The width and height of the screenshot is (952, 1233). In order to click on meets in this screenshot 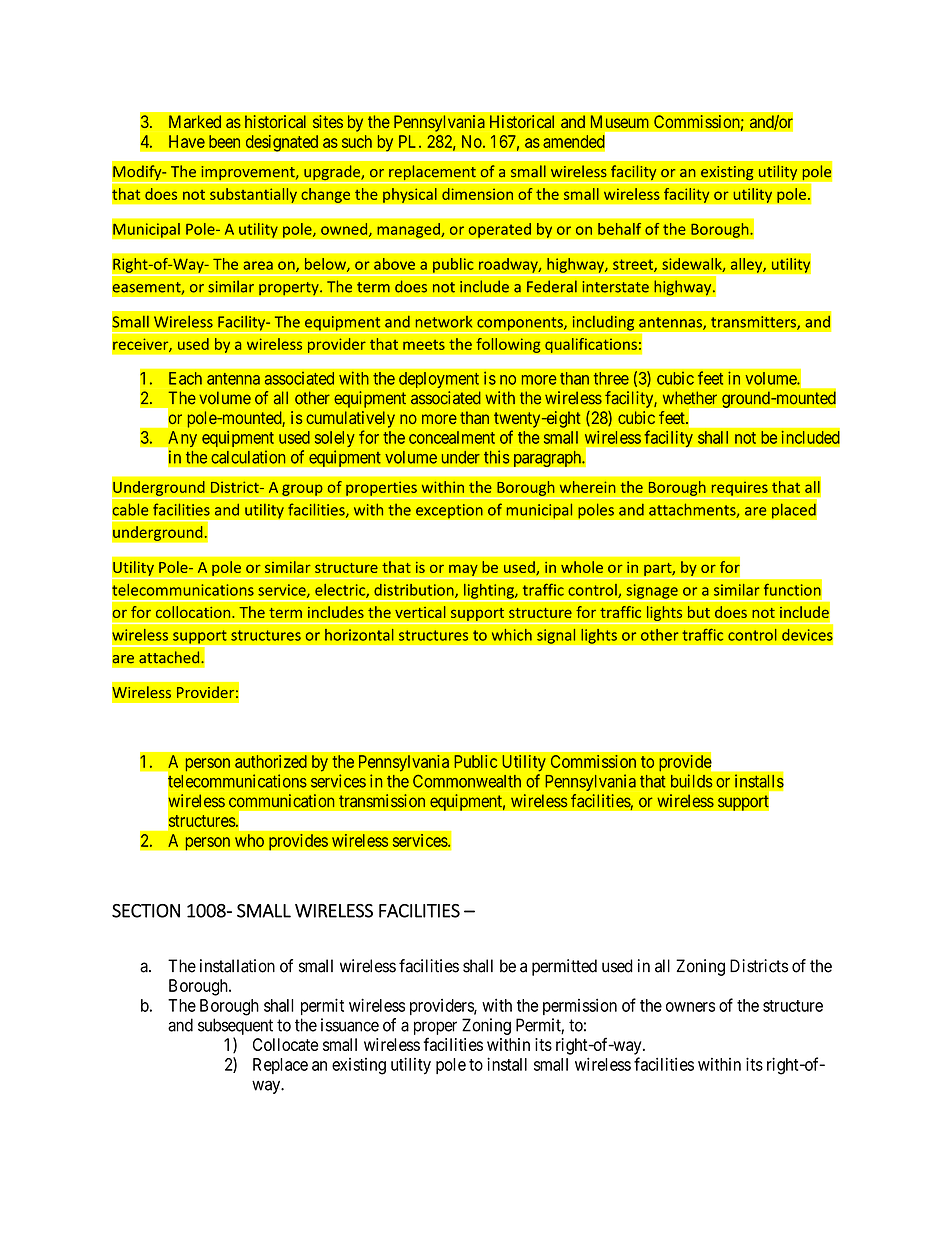, I will do `click(424, 345)`.
